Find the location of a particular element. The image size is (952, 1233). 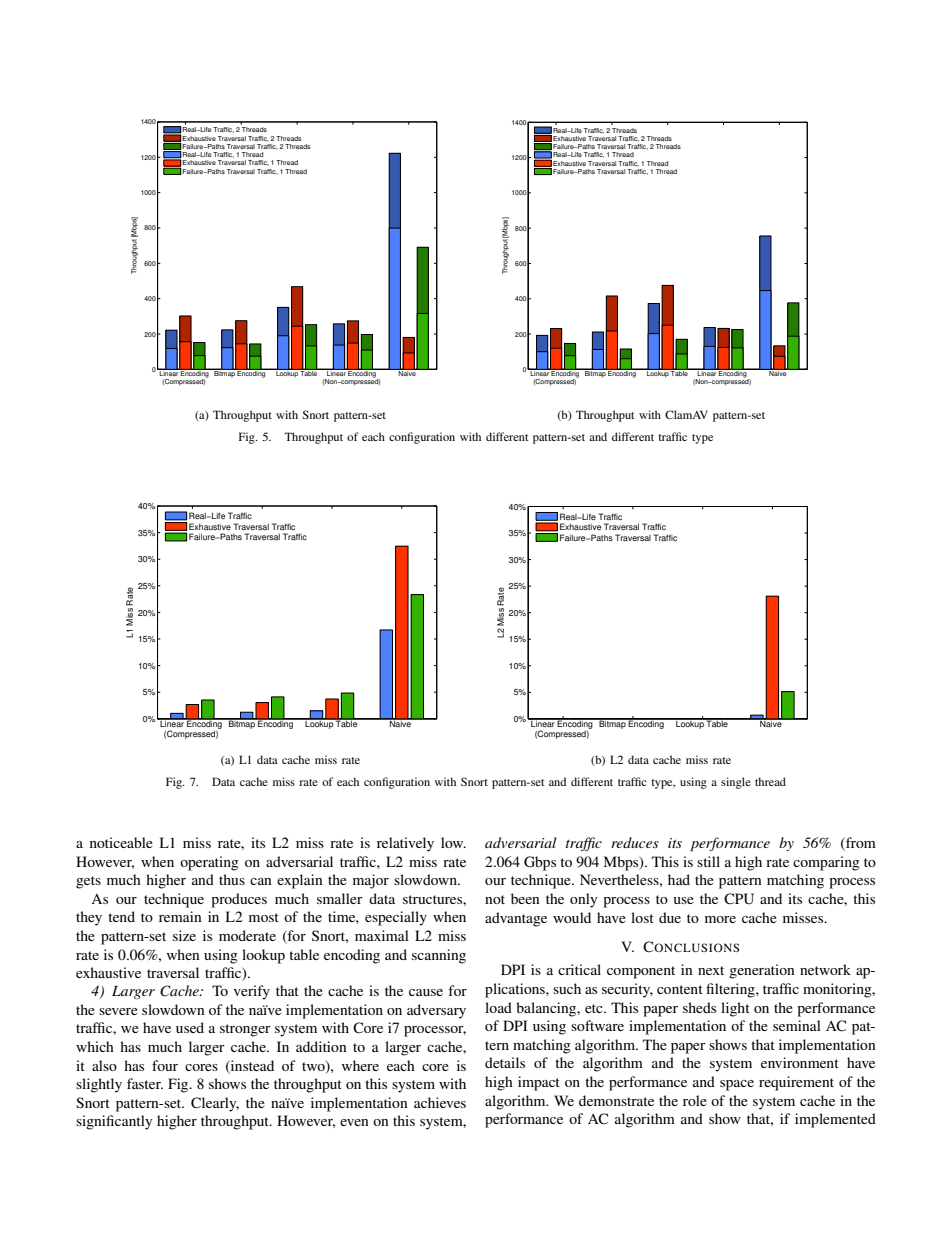

relatively is located at coordinates (405, 844).
